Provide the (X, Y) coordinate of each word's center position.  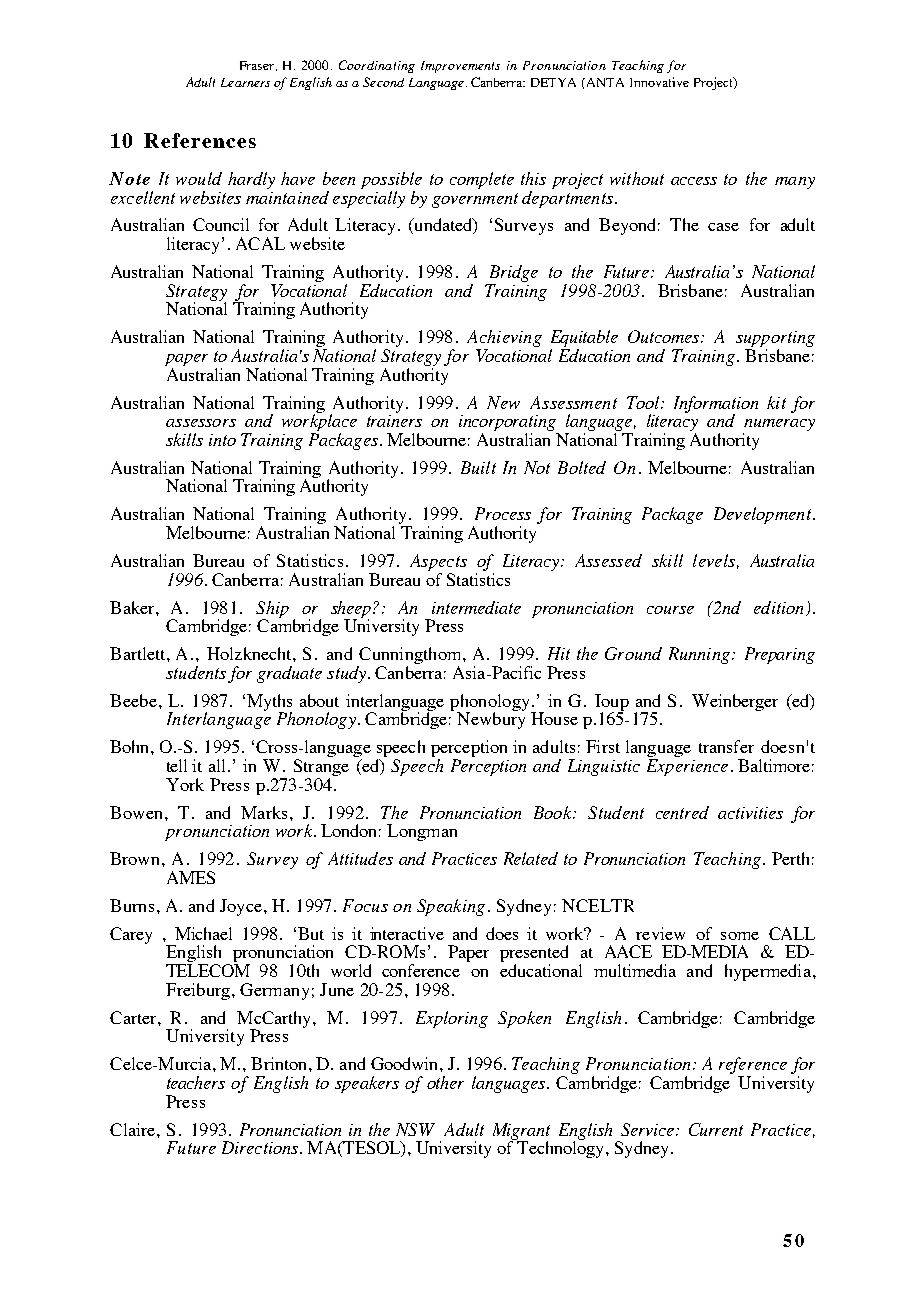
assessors (201, 423)
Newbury (491, 719)
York (185, 784)
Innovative (659, 82)
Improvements (460, 67)
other (445, 1082)
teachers (196, 1082)
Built (478, 467)
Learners (245, 82)
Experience (687, 767)
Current (716, 1129)
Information (716, 405)
